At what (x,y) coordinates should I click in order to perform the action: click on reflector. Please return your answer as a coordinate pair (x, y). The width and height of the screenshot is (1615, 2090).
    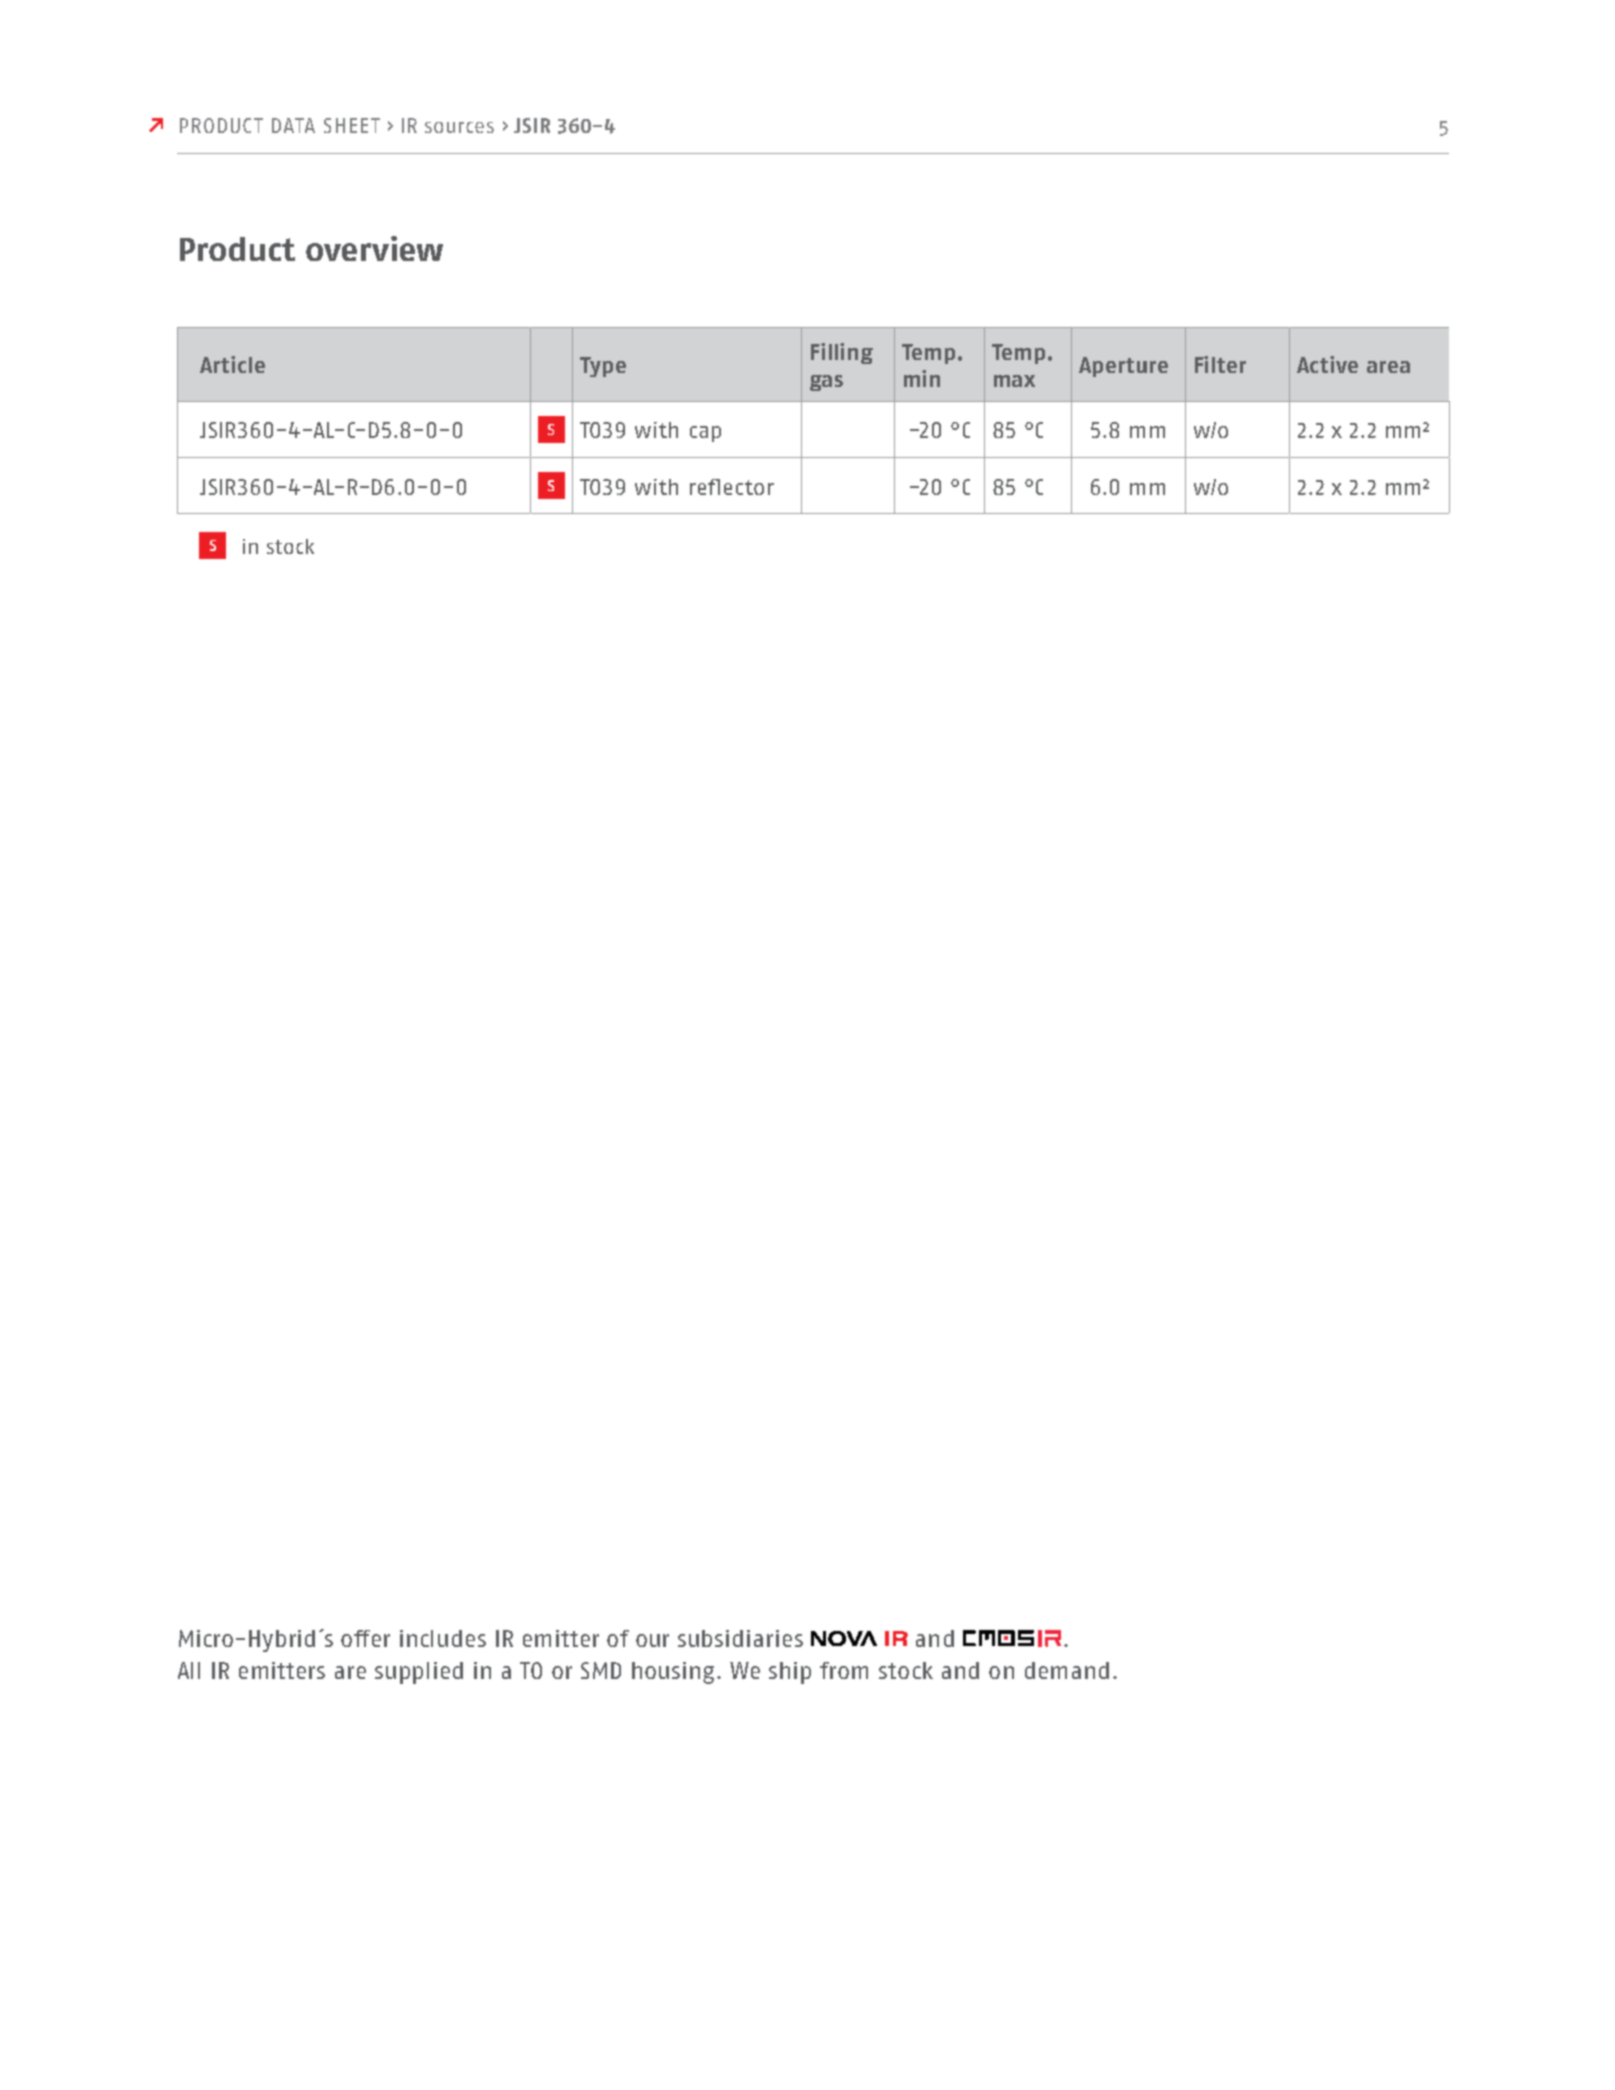
    Looking at the image, I should click on (732, 487).
